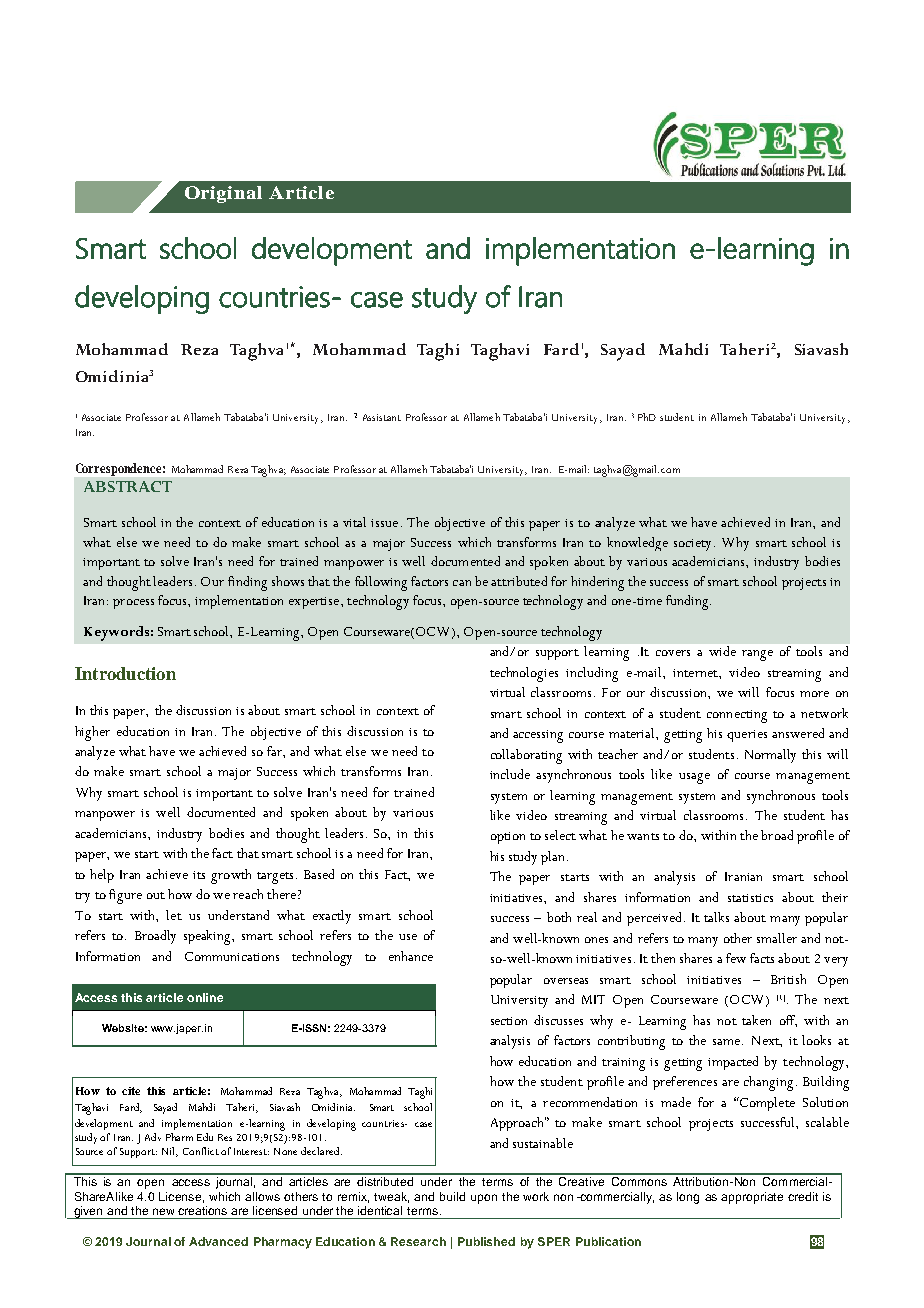  What do you see at coordinates (737, 716) in the screenshot?
I see `connecting` at bounding box center [737, 716].
